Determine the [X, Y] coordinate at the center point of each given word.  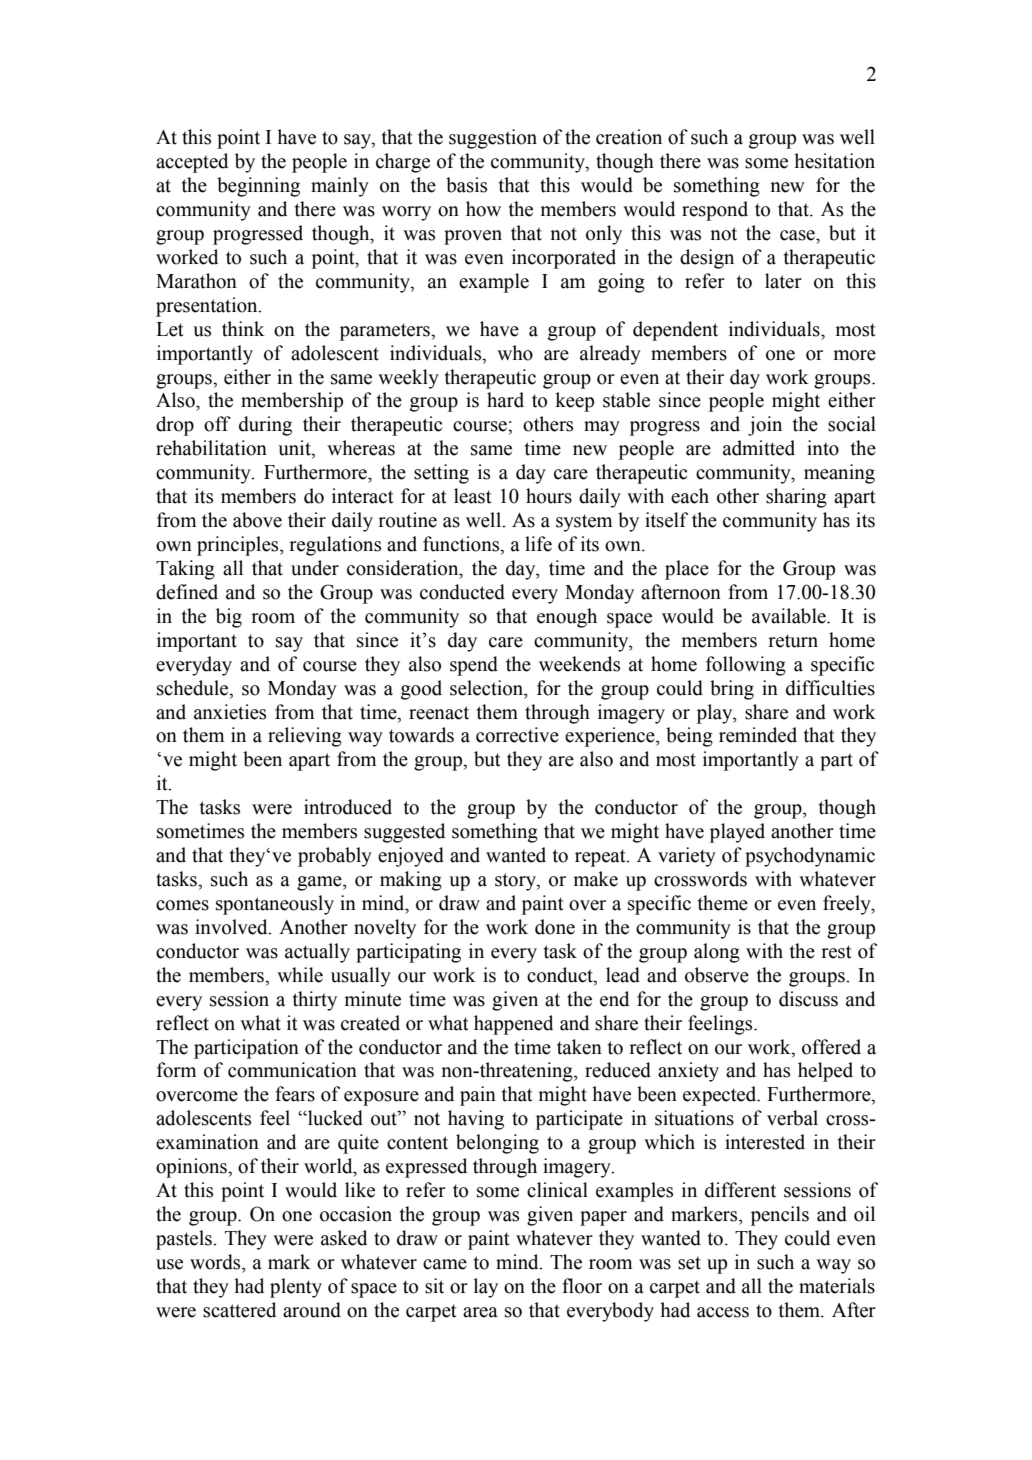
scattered [239, 1310]
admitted [759, 448]
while [300, 975]
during [265, 426]
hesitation [834, 161]
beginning [258, 187]
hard [505, 400]
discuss [808, 999]
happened [513, 1025]
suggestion [493, 139]
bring [732, 690]
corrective [517, 735]
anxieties [230, 712]
